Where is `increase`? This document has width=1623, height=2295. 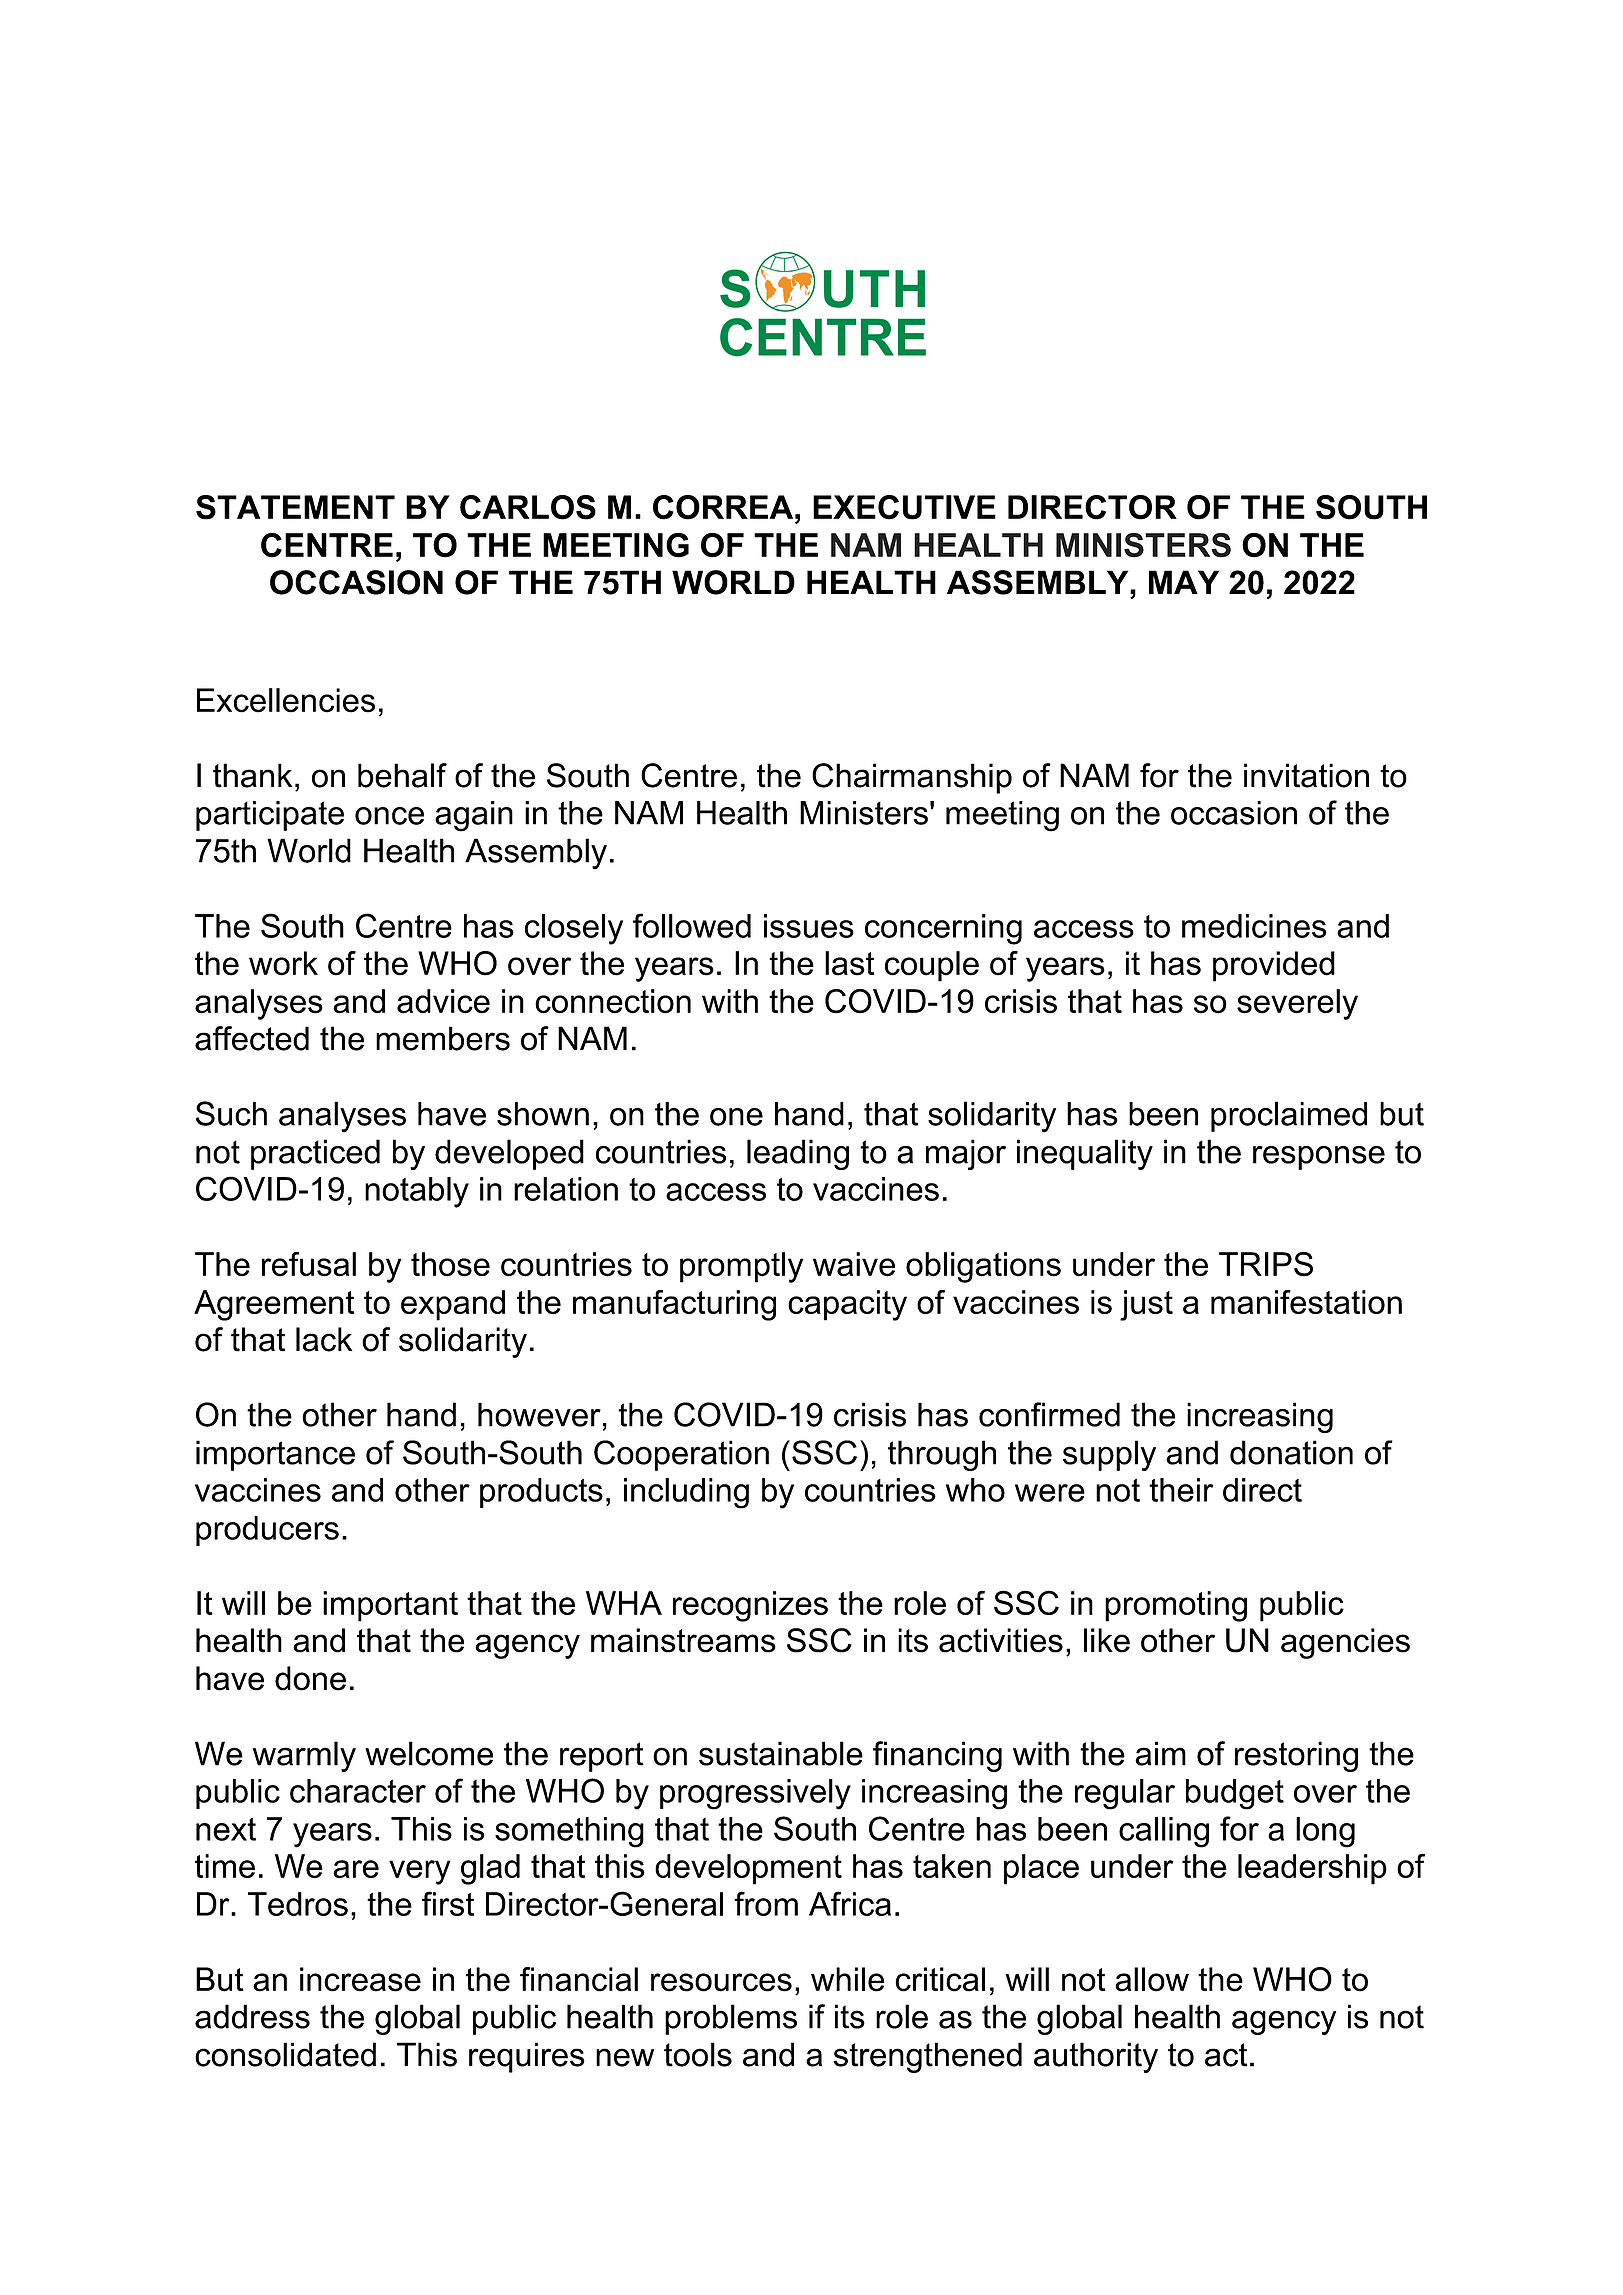 increase is located at coordinates (360, 1979).
